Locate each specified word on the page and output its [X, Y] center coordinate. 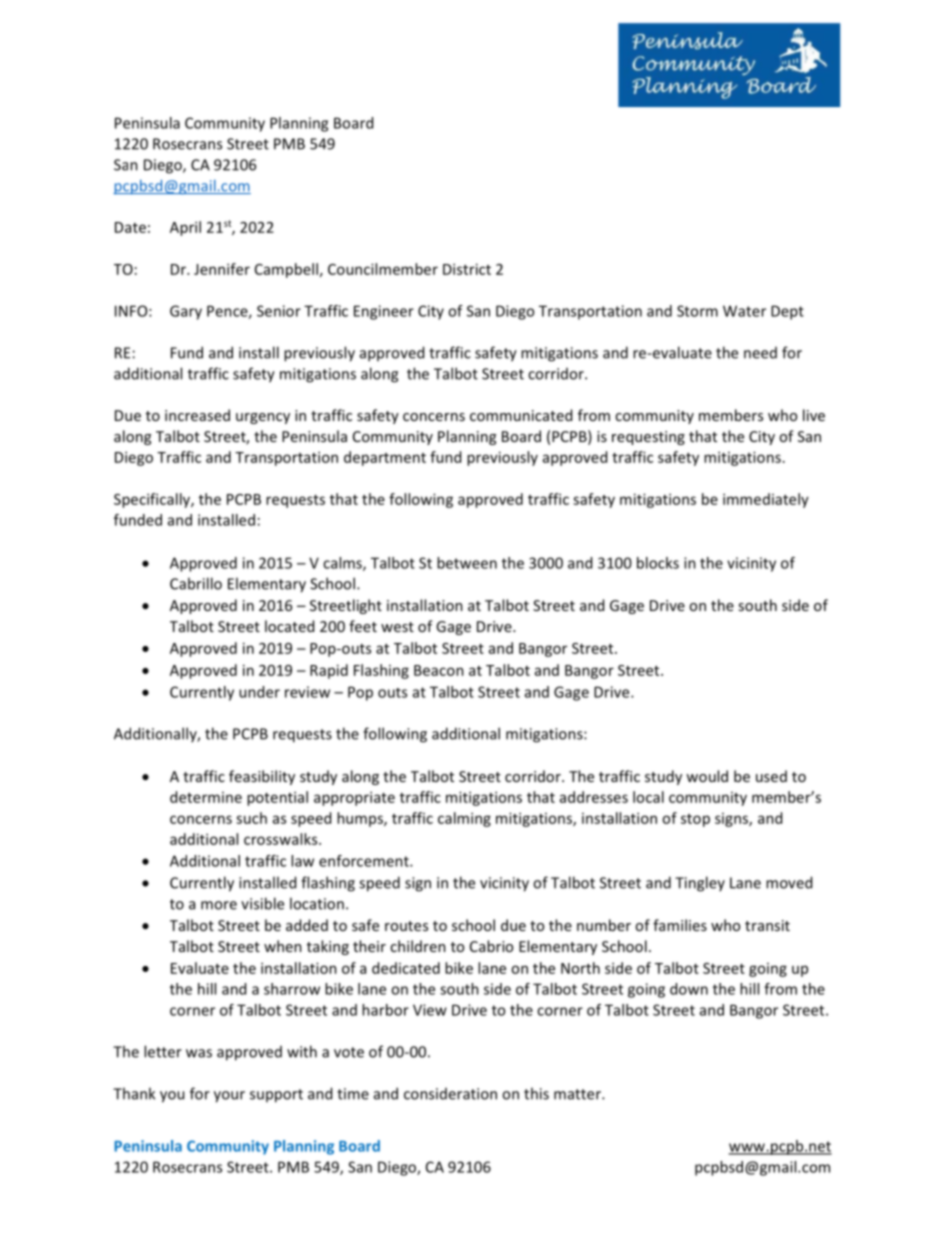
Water [744, 311]
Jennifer [222, 269]
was [199, 1053]
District [467, 269]
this [536, 1093]
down [689, 989]
